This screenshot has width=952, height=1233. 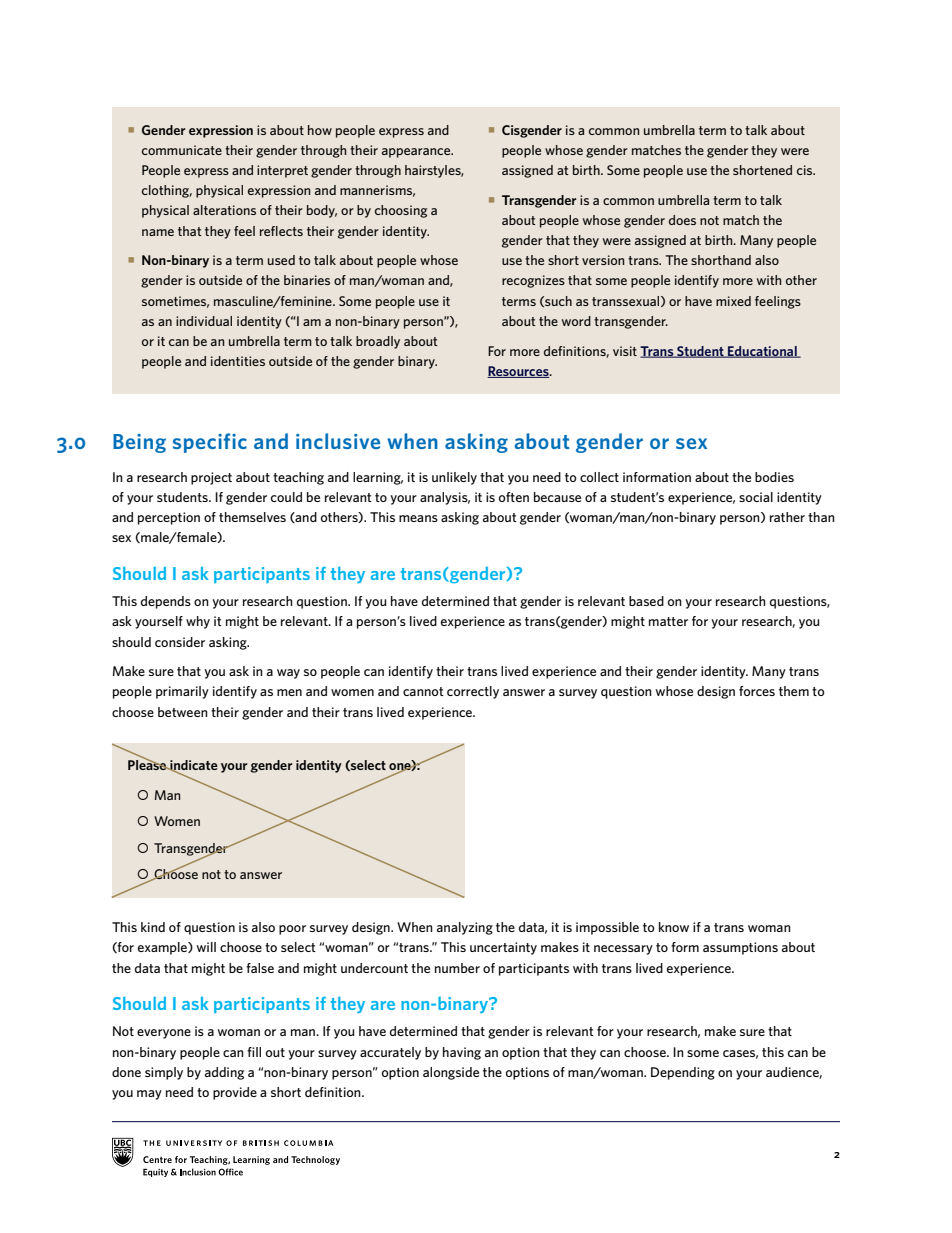 What do you see at coordinates (682, 220) in the screenshot?
I see `does` at bounding box center [682, 220].
